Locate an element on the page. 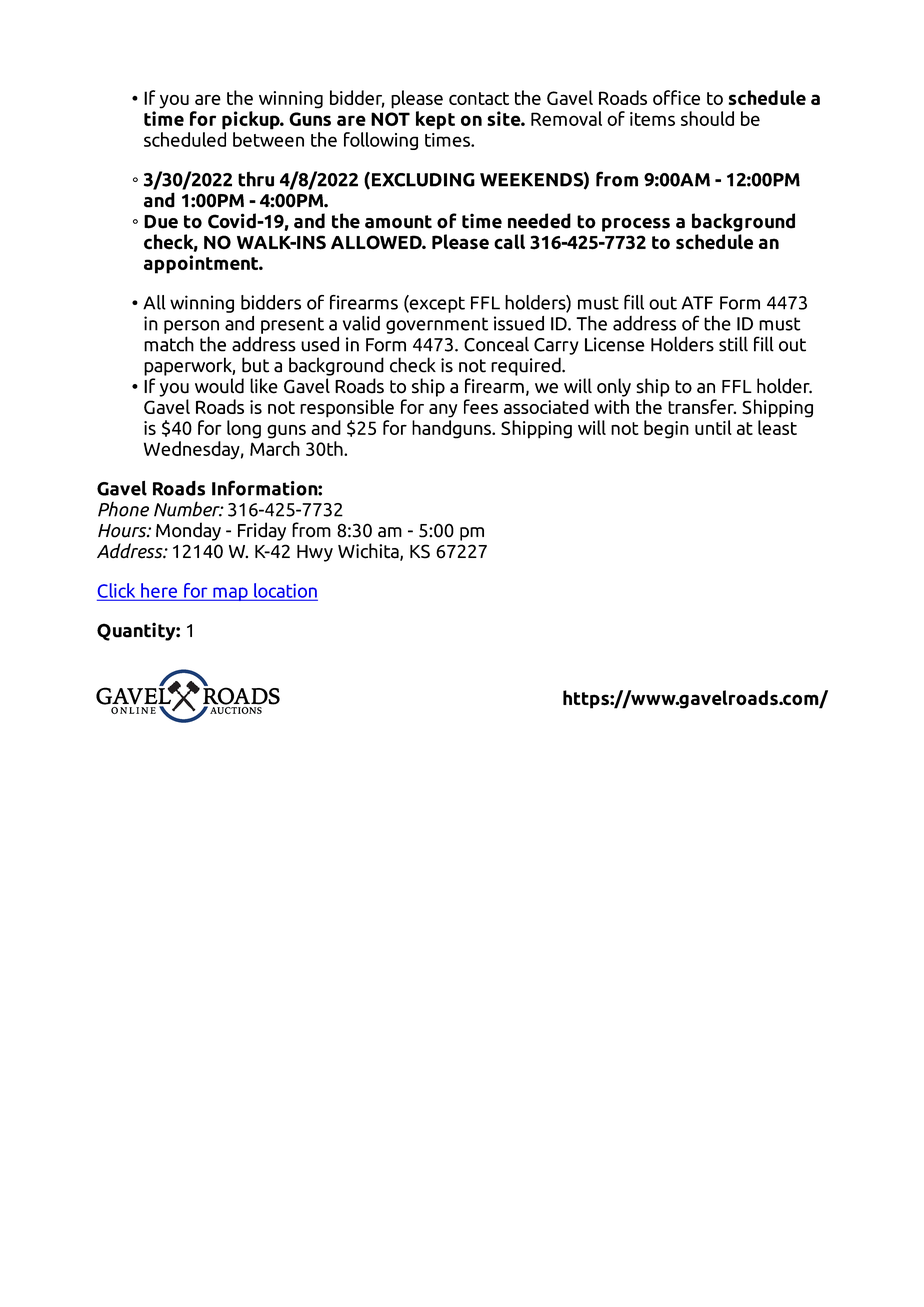 This image has height=1307, width=924. should is located at coordinates (707, 118).
